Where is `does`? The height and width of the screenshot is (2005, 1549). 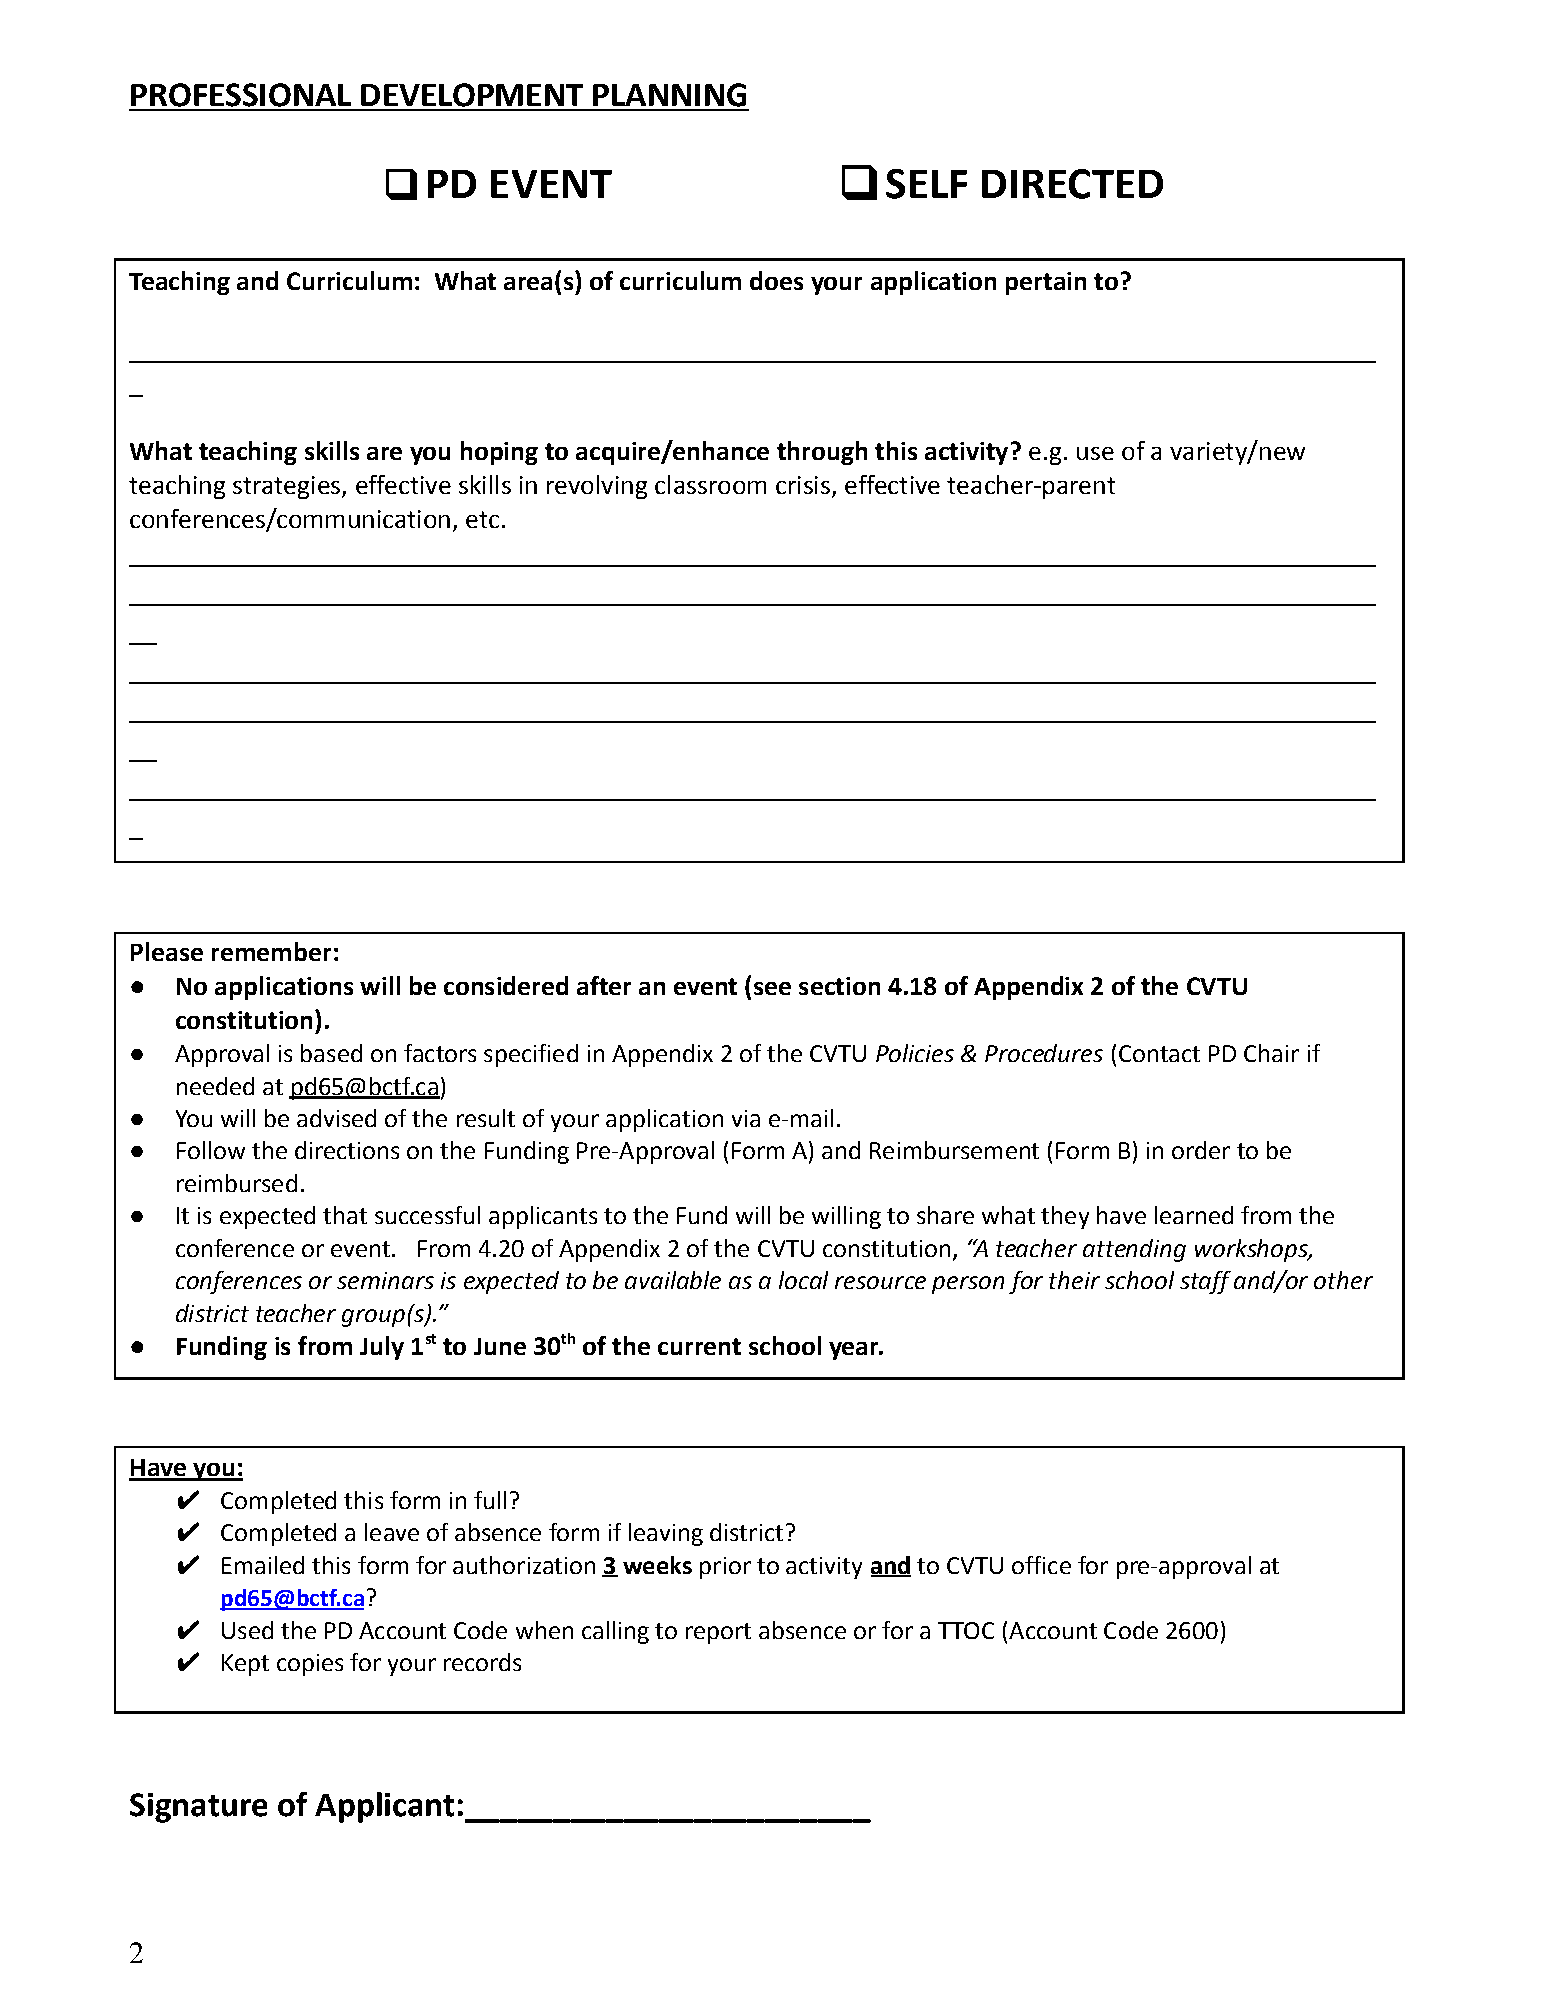
does is located at coordinates (776, 280).
